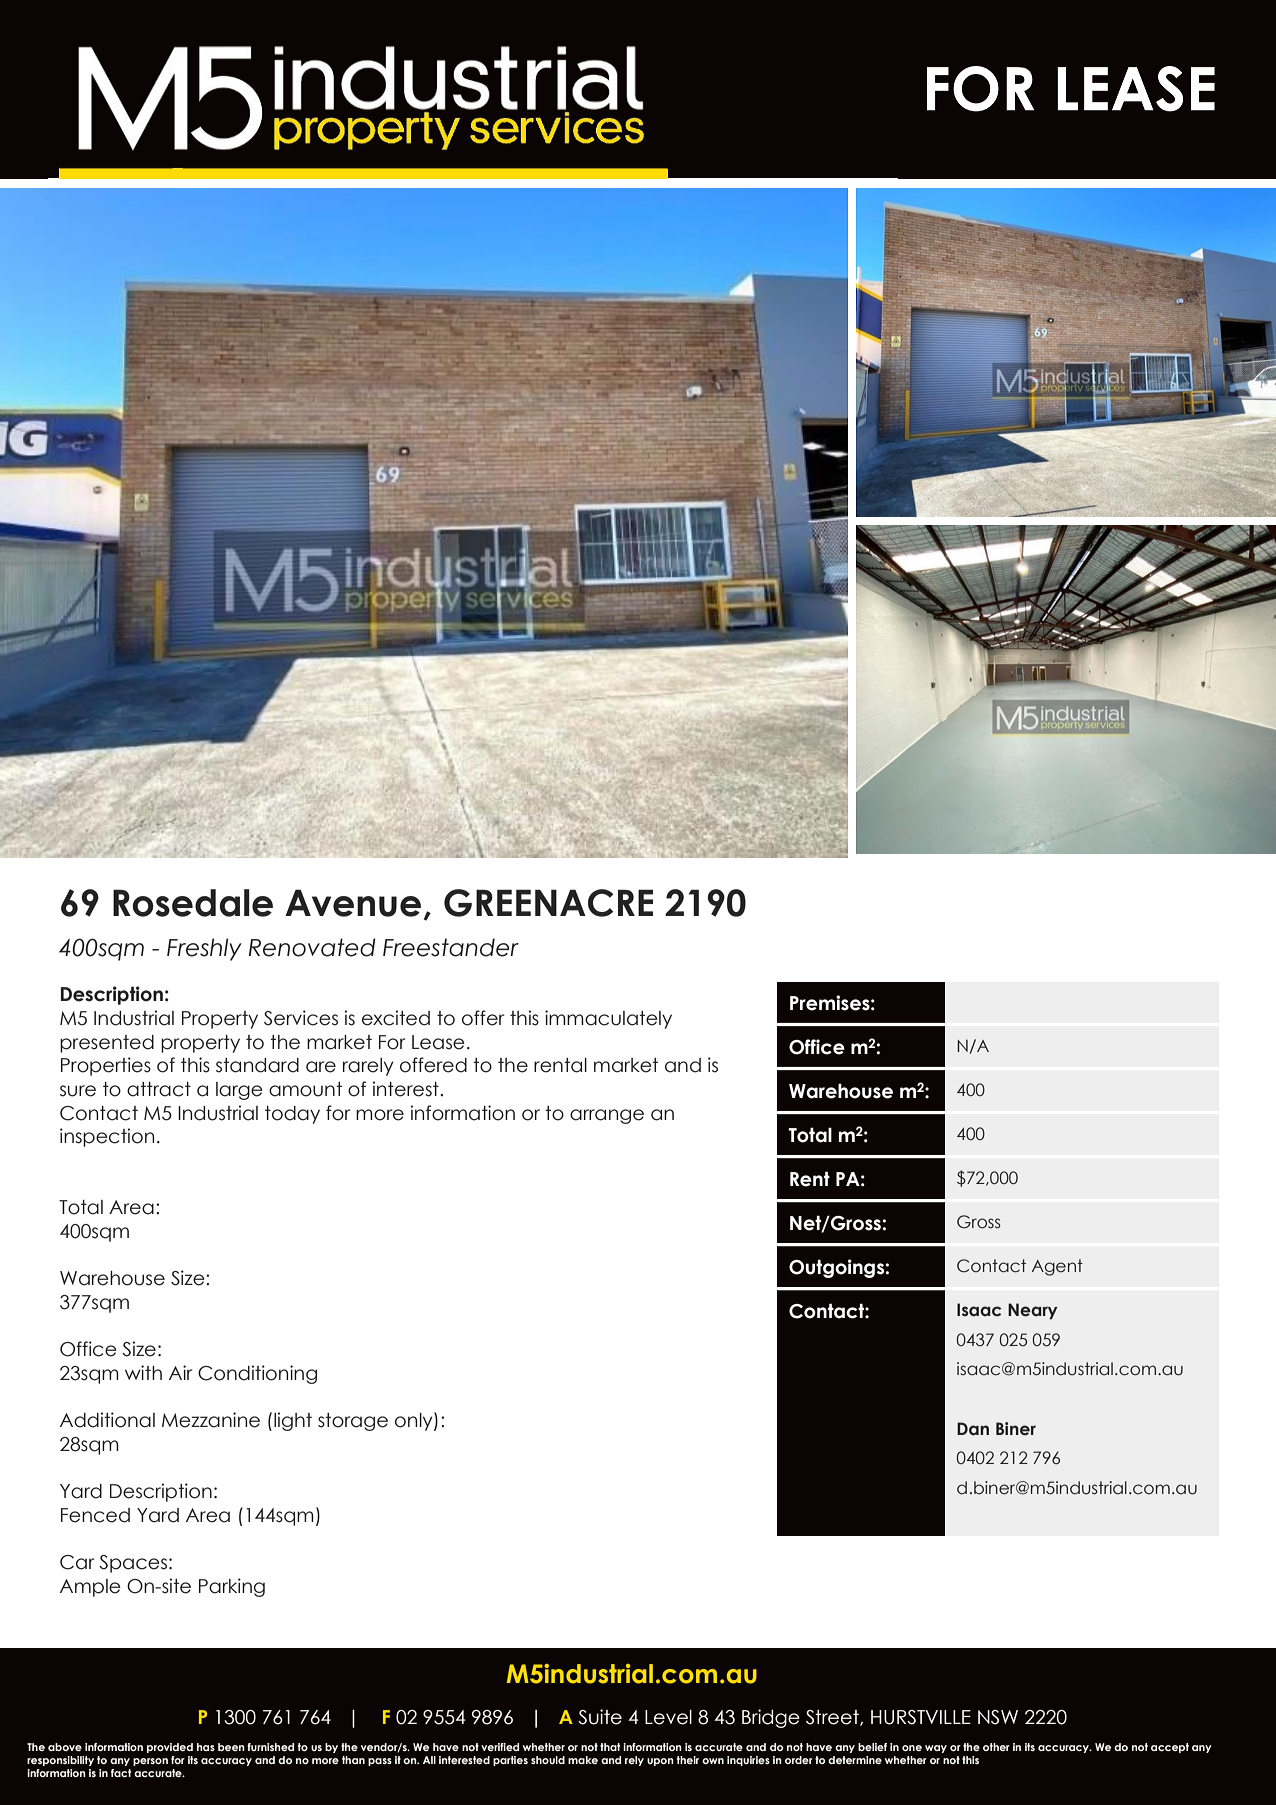 The image size is (1276, 1805). I want to click on Freshly, so click(204, 949).
